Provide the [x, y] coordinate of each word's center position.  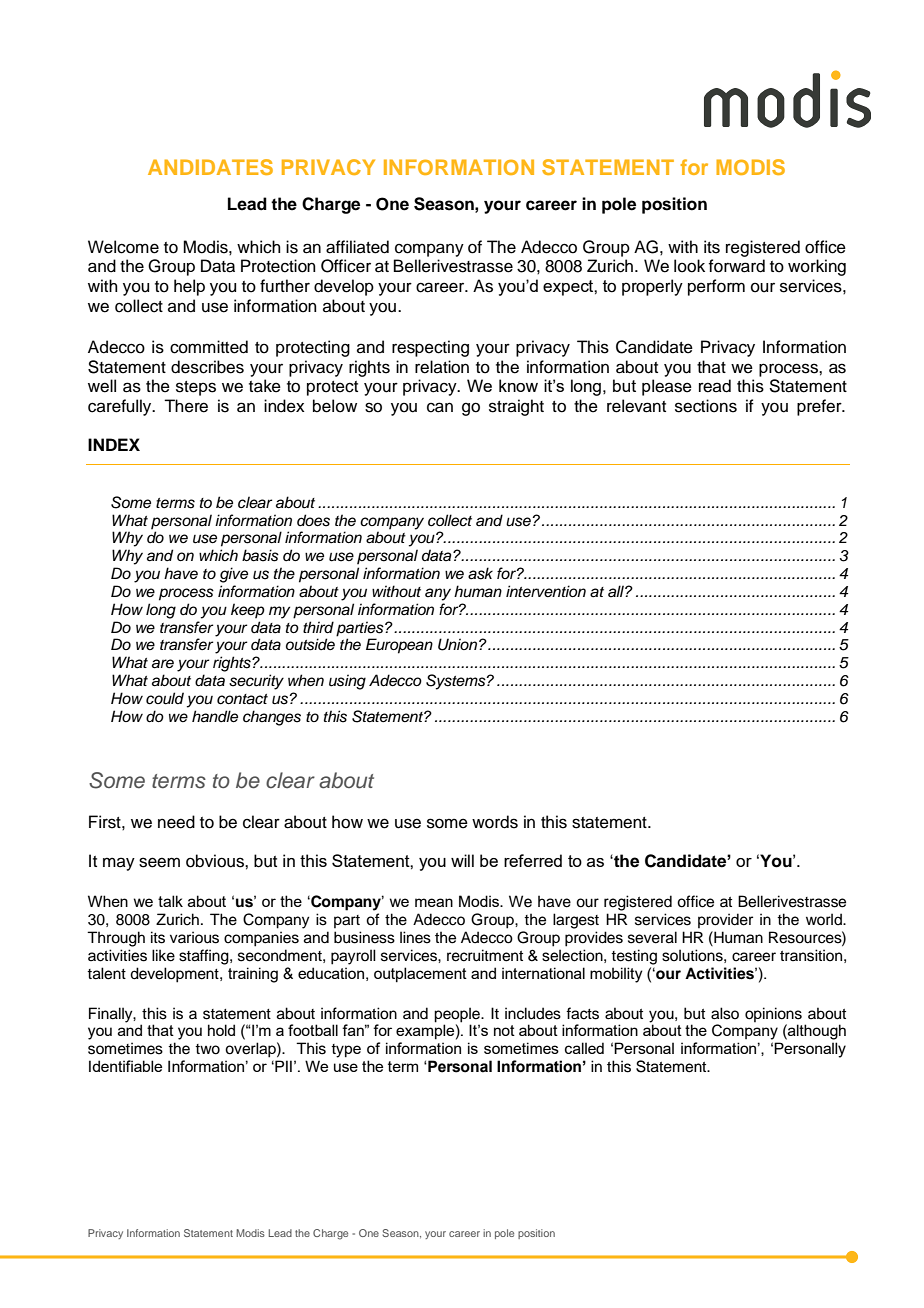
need [176, 822]
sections [706, 406]
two [207, 1049]
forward [736, 266]
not [504, 1030]
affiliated [357, 247]
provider [725, 920]
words [495, 822]
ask [480, 573]
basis [260, 555]
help [189, 287]
